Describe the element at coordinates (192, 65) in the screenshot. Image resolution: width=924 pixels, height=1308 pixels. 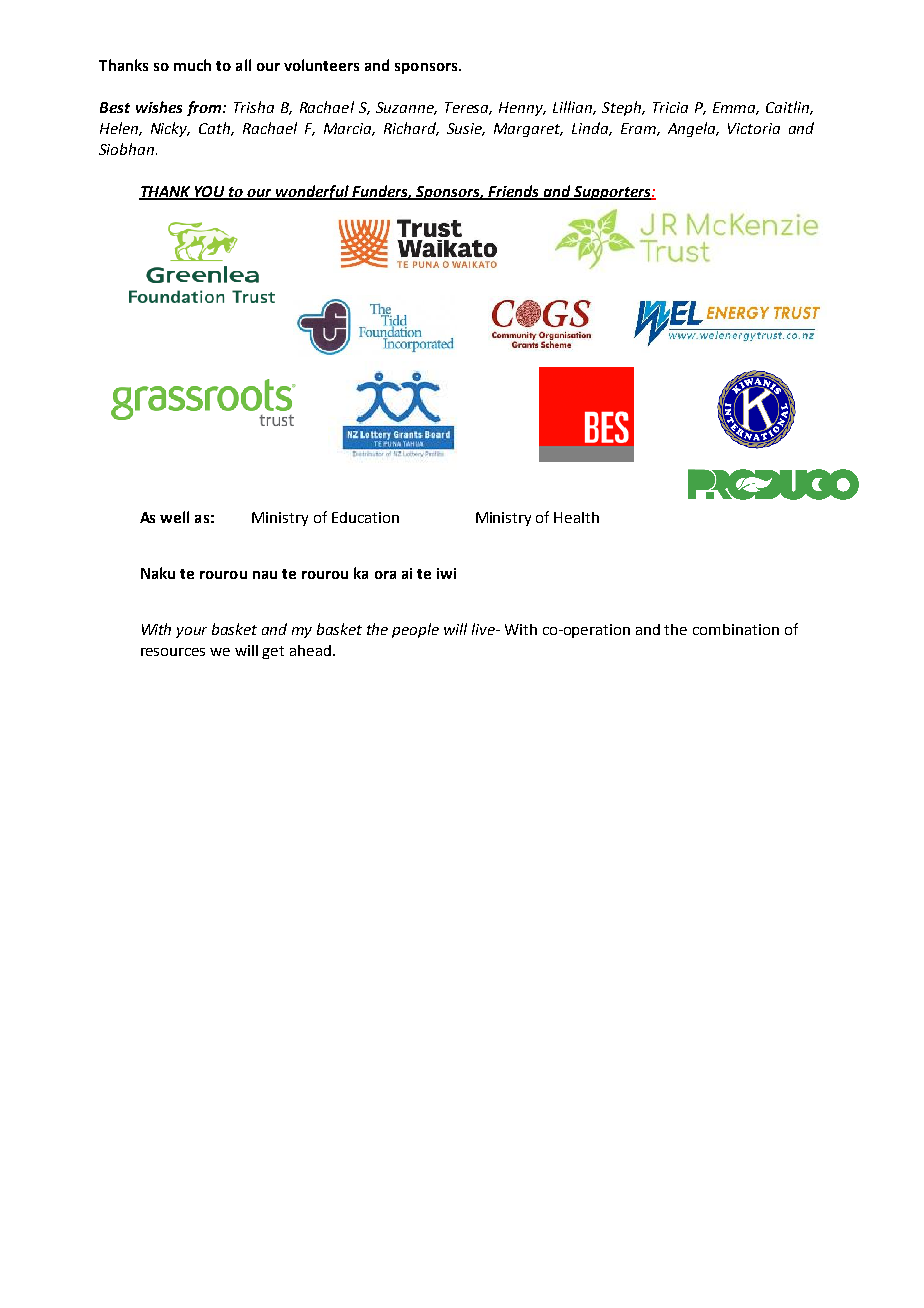
I see `much` at that location.
